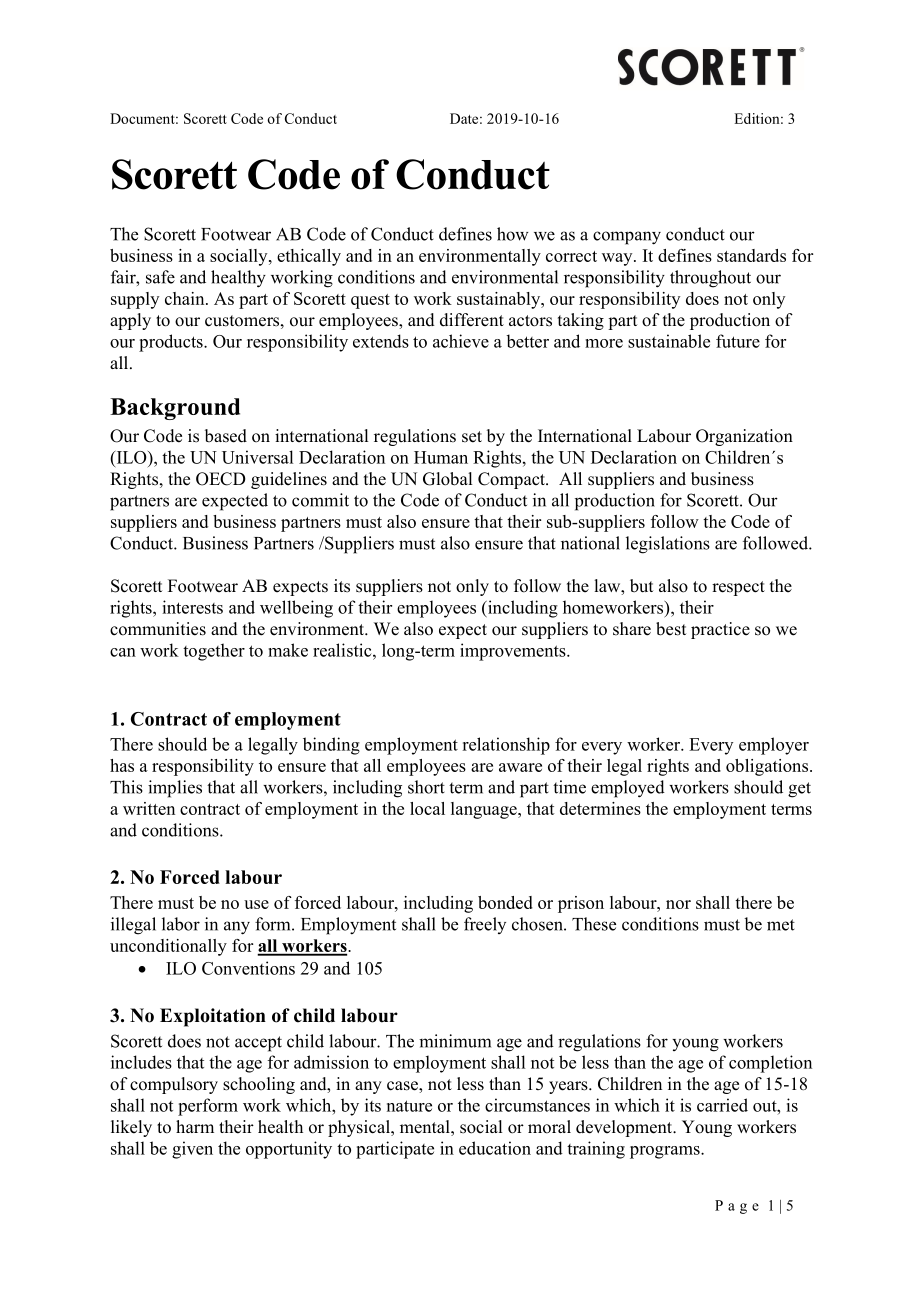 This page has width=924, height=1308. What do you see at coordinates (195, 1126) in the page?
I see `harm` at bounding box center [195, 1126].
